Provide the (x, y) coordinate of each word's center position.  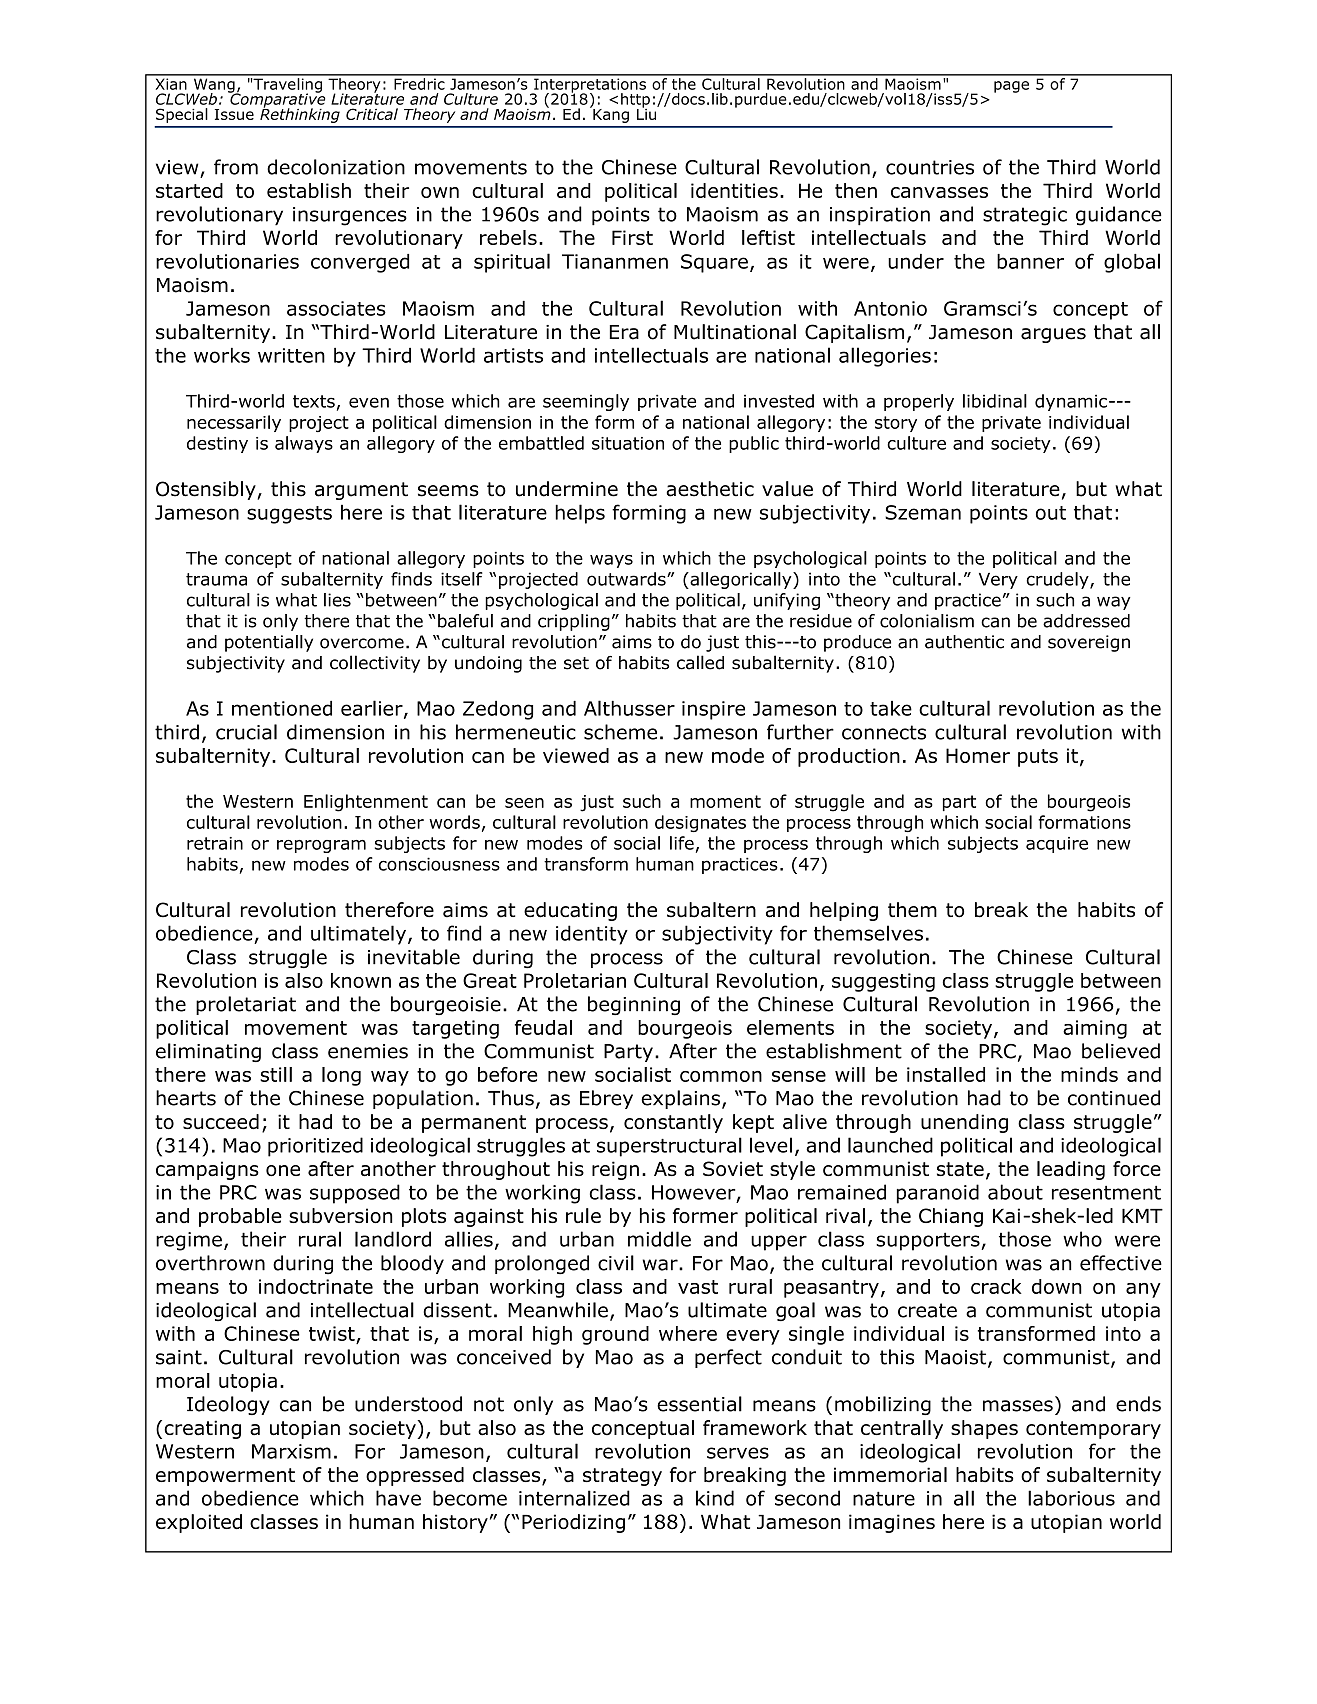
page (1011, 87)
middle (659, 1239)
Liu (648, 113)
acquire (1057, 845)
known (361, 980)
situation (628, 443)
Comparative (277, 100)
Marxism (291, 1451)
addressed (1086, 621)
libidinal (995, 401)
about (1015, 1192)
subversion (340, 1215)
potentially (269, 643)
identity (592, 935)
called (700, 662)
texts (314, 401)
